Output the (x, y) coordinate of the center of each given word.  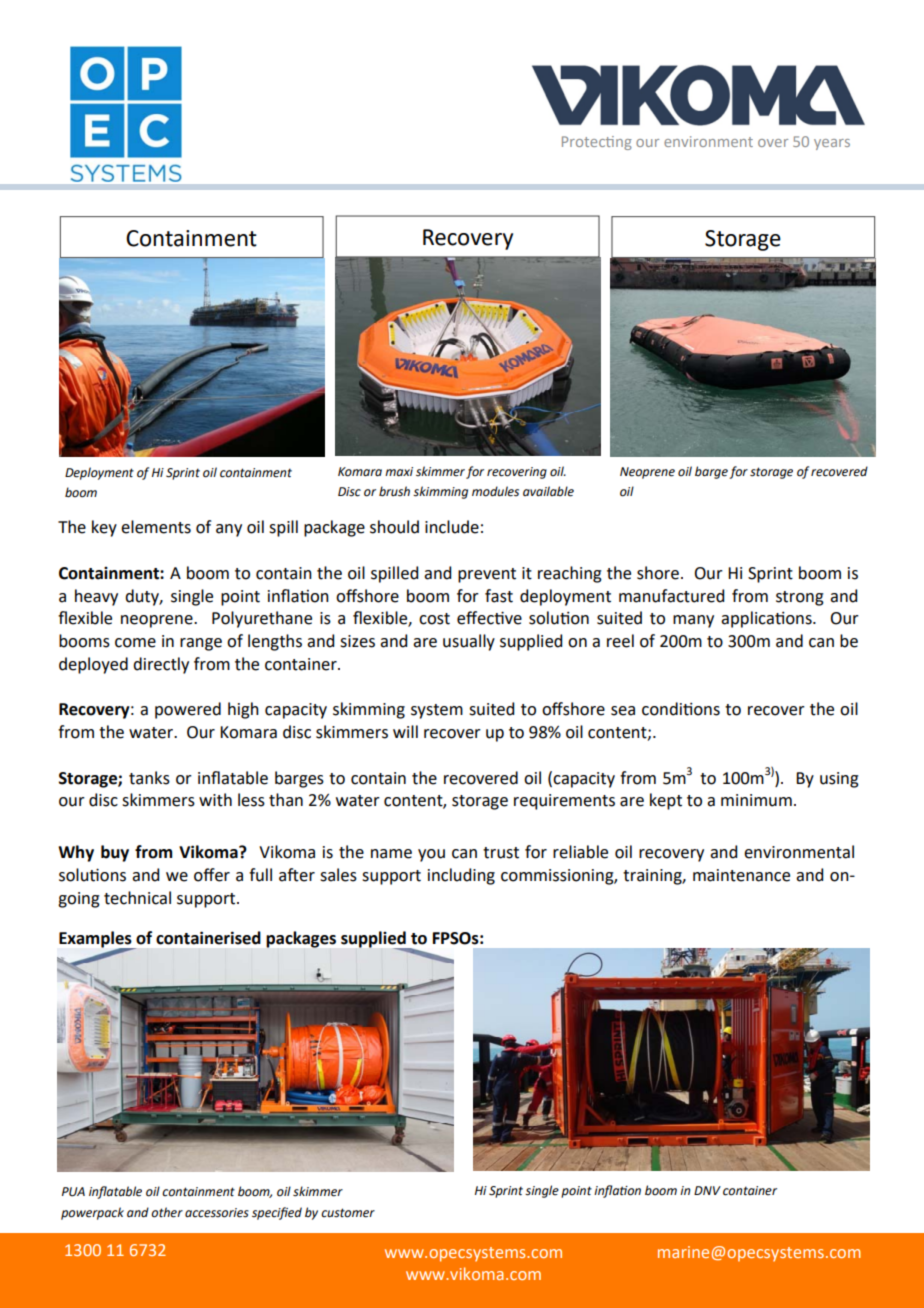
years (832, 144)
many (693, 621)
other (167, 1212)
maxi (399, 471)
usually (469, 642)
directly (161, 665)
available (548, 491)
